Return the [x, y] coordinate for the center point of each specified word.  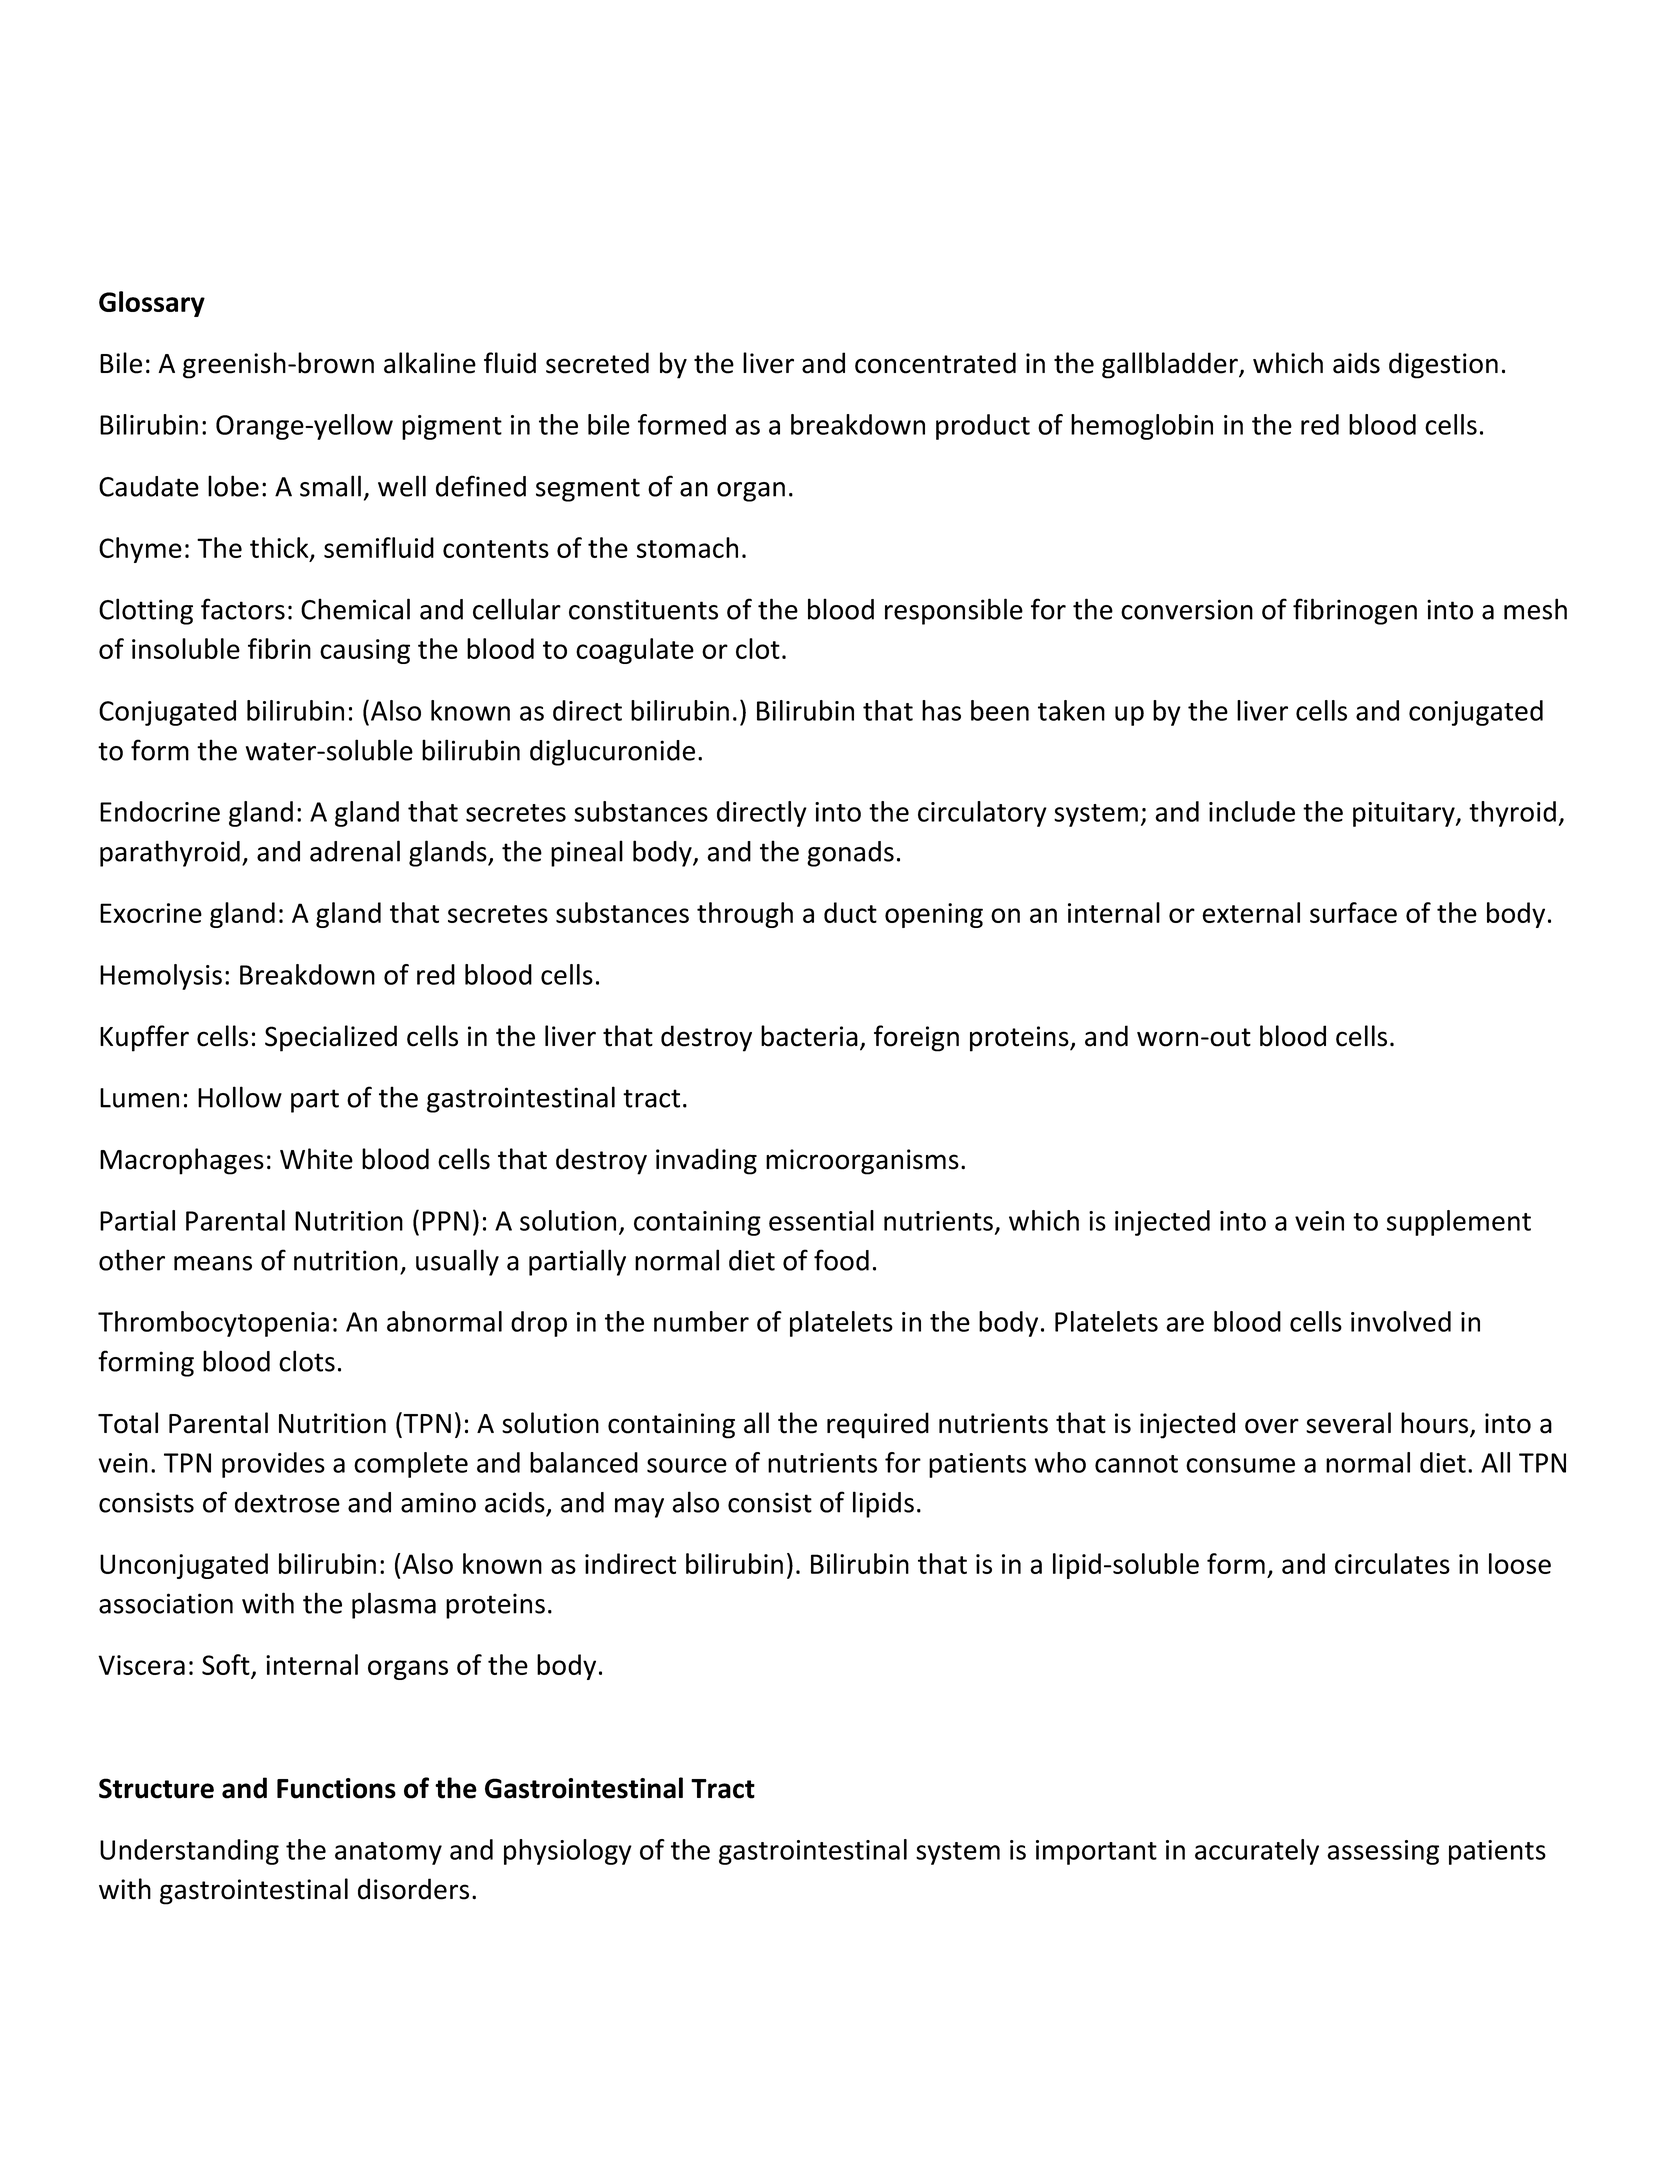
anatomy [388, 1853]
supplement [1459, 1223]
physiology [568, 1852]
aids [1356, 363]
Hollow [240, 1097]
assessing [1383, 1852]
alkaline [430, 363]
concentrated [935, 363]
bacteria [809, 1036]
